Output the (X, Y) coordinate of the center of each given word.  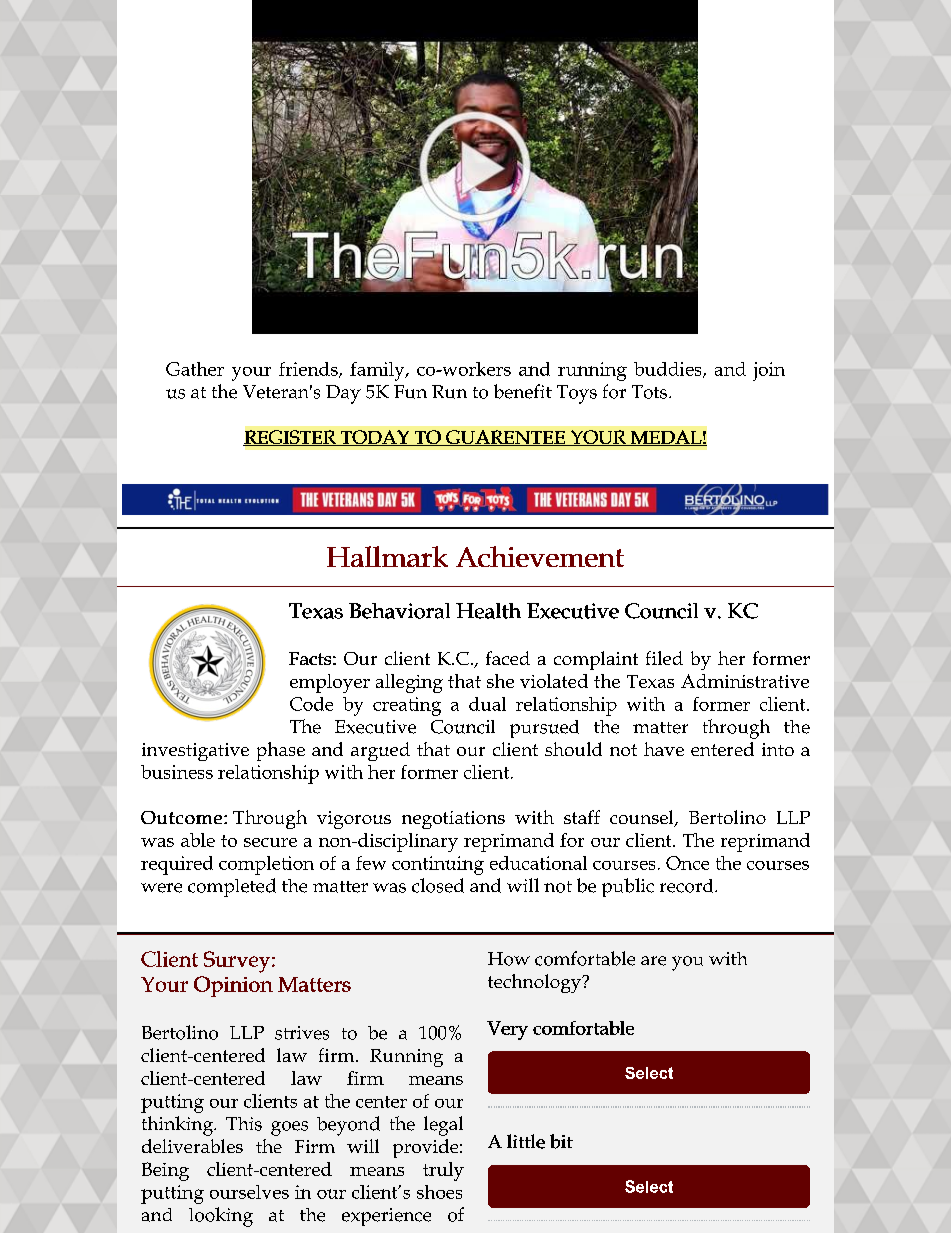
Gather (195, 369)
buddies (669, 370)
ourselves (249, 1192)
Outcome (181, 817)
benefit (523, 391)
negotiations (453, 820)
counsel (643, 818)
